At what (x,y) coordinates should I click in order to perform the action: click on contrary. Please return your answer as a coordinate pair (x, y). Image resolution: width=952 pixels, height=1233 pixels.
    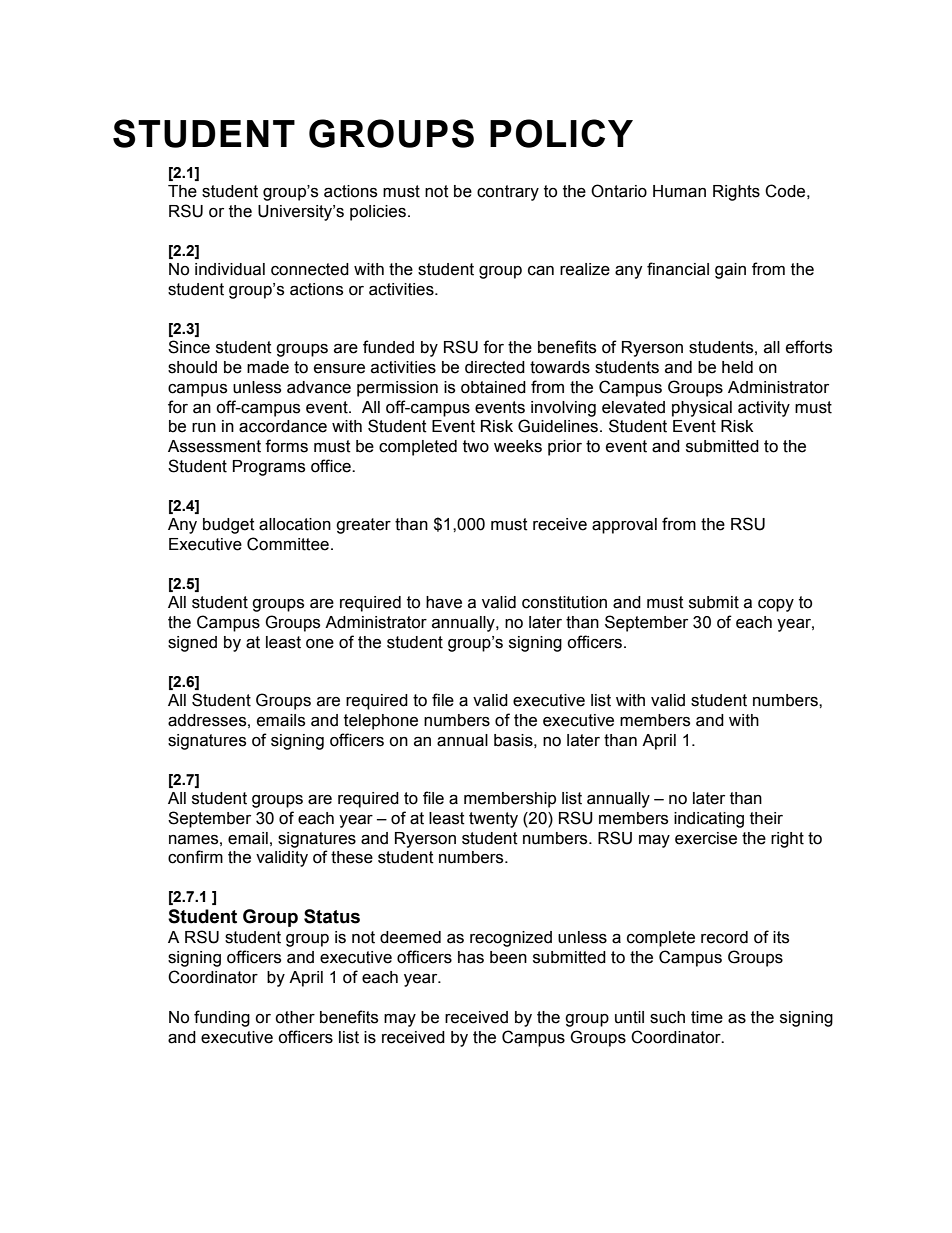
    Looking at the image, I should click on (508, 193).
